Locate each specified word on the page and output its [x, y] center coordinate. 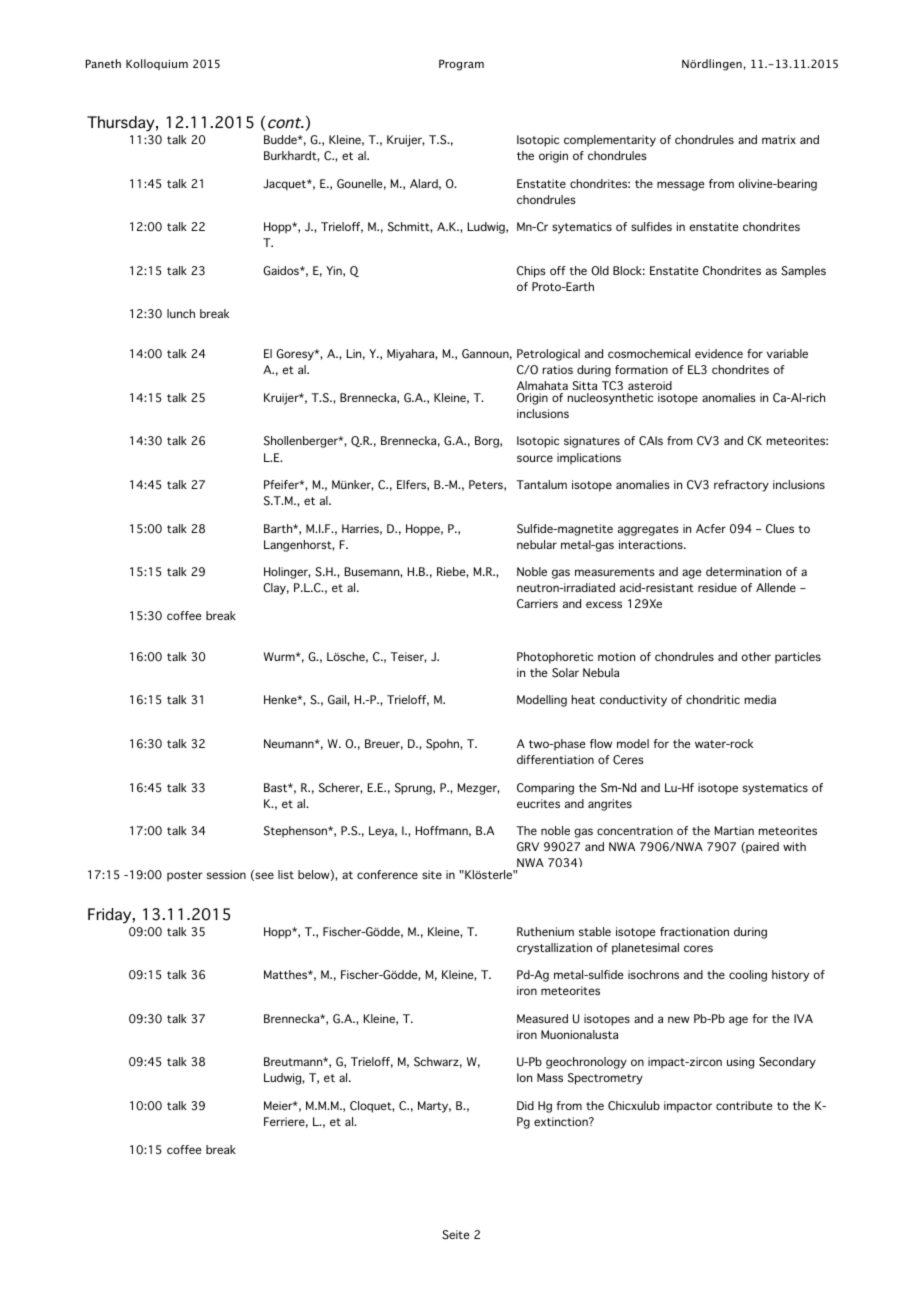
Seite [455, 1235]
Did [525, 1105]
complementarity [610, 141]
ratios [558, 369]
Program [461, 65]
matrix [779, 139]
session [226, 874]
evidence [719, 353]
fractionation [694, 931]
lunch [181, 313]
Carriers [537, 603]
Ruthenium [545, 931]
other [756, 656]
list [286, 874]
